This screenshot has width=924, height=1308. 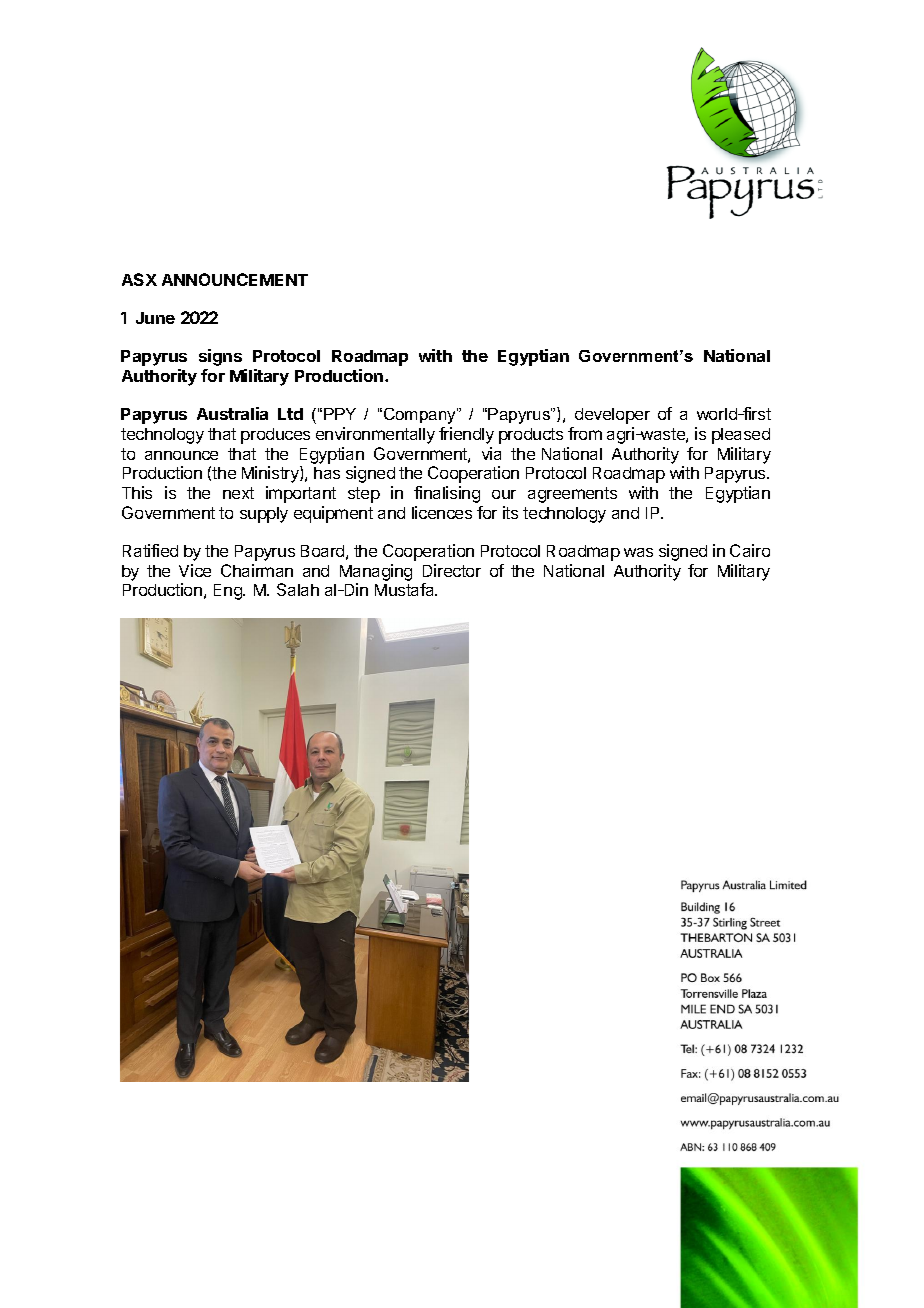 What do you see at coordinates (275, 436) in the screenshot?
I see `produces` at bounding box center [275, 436].
